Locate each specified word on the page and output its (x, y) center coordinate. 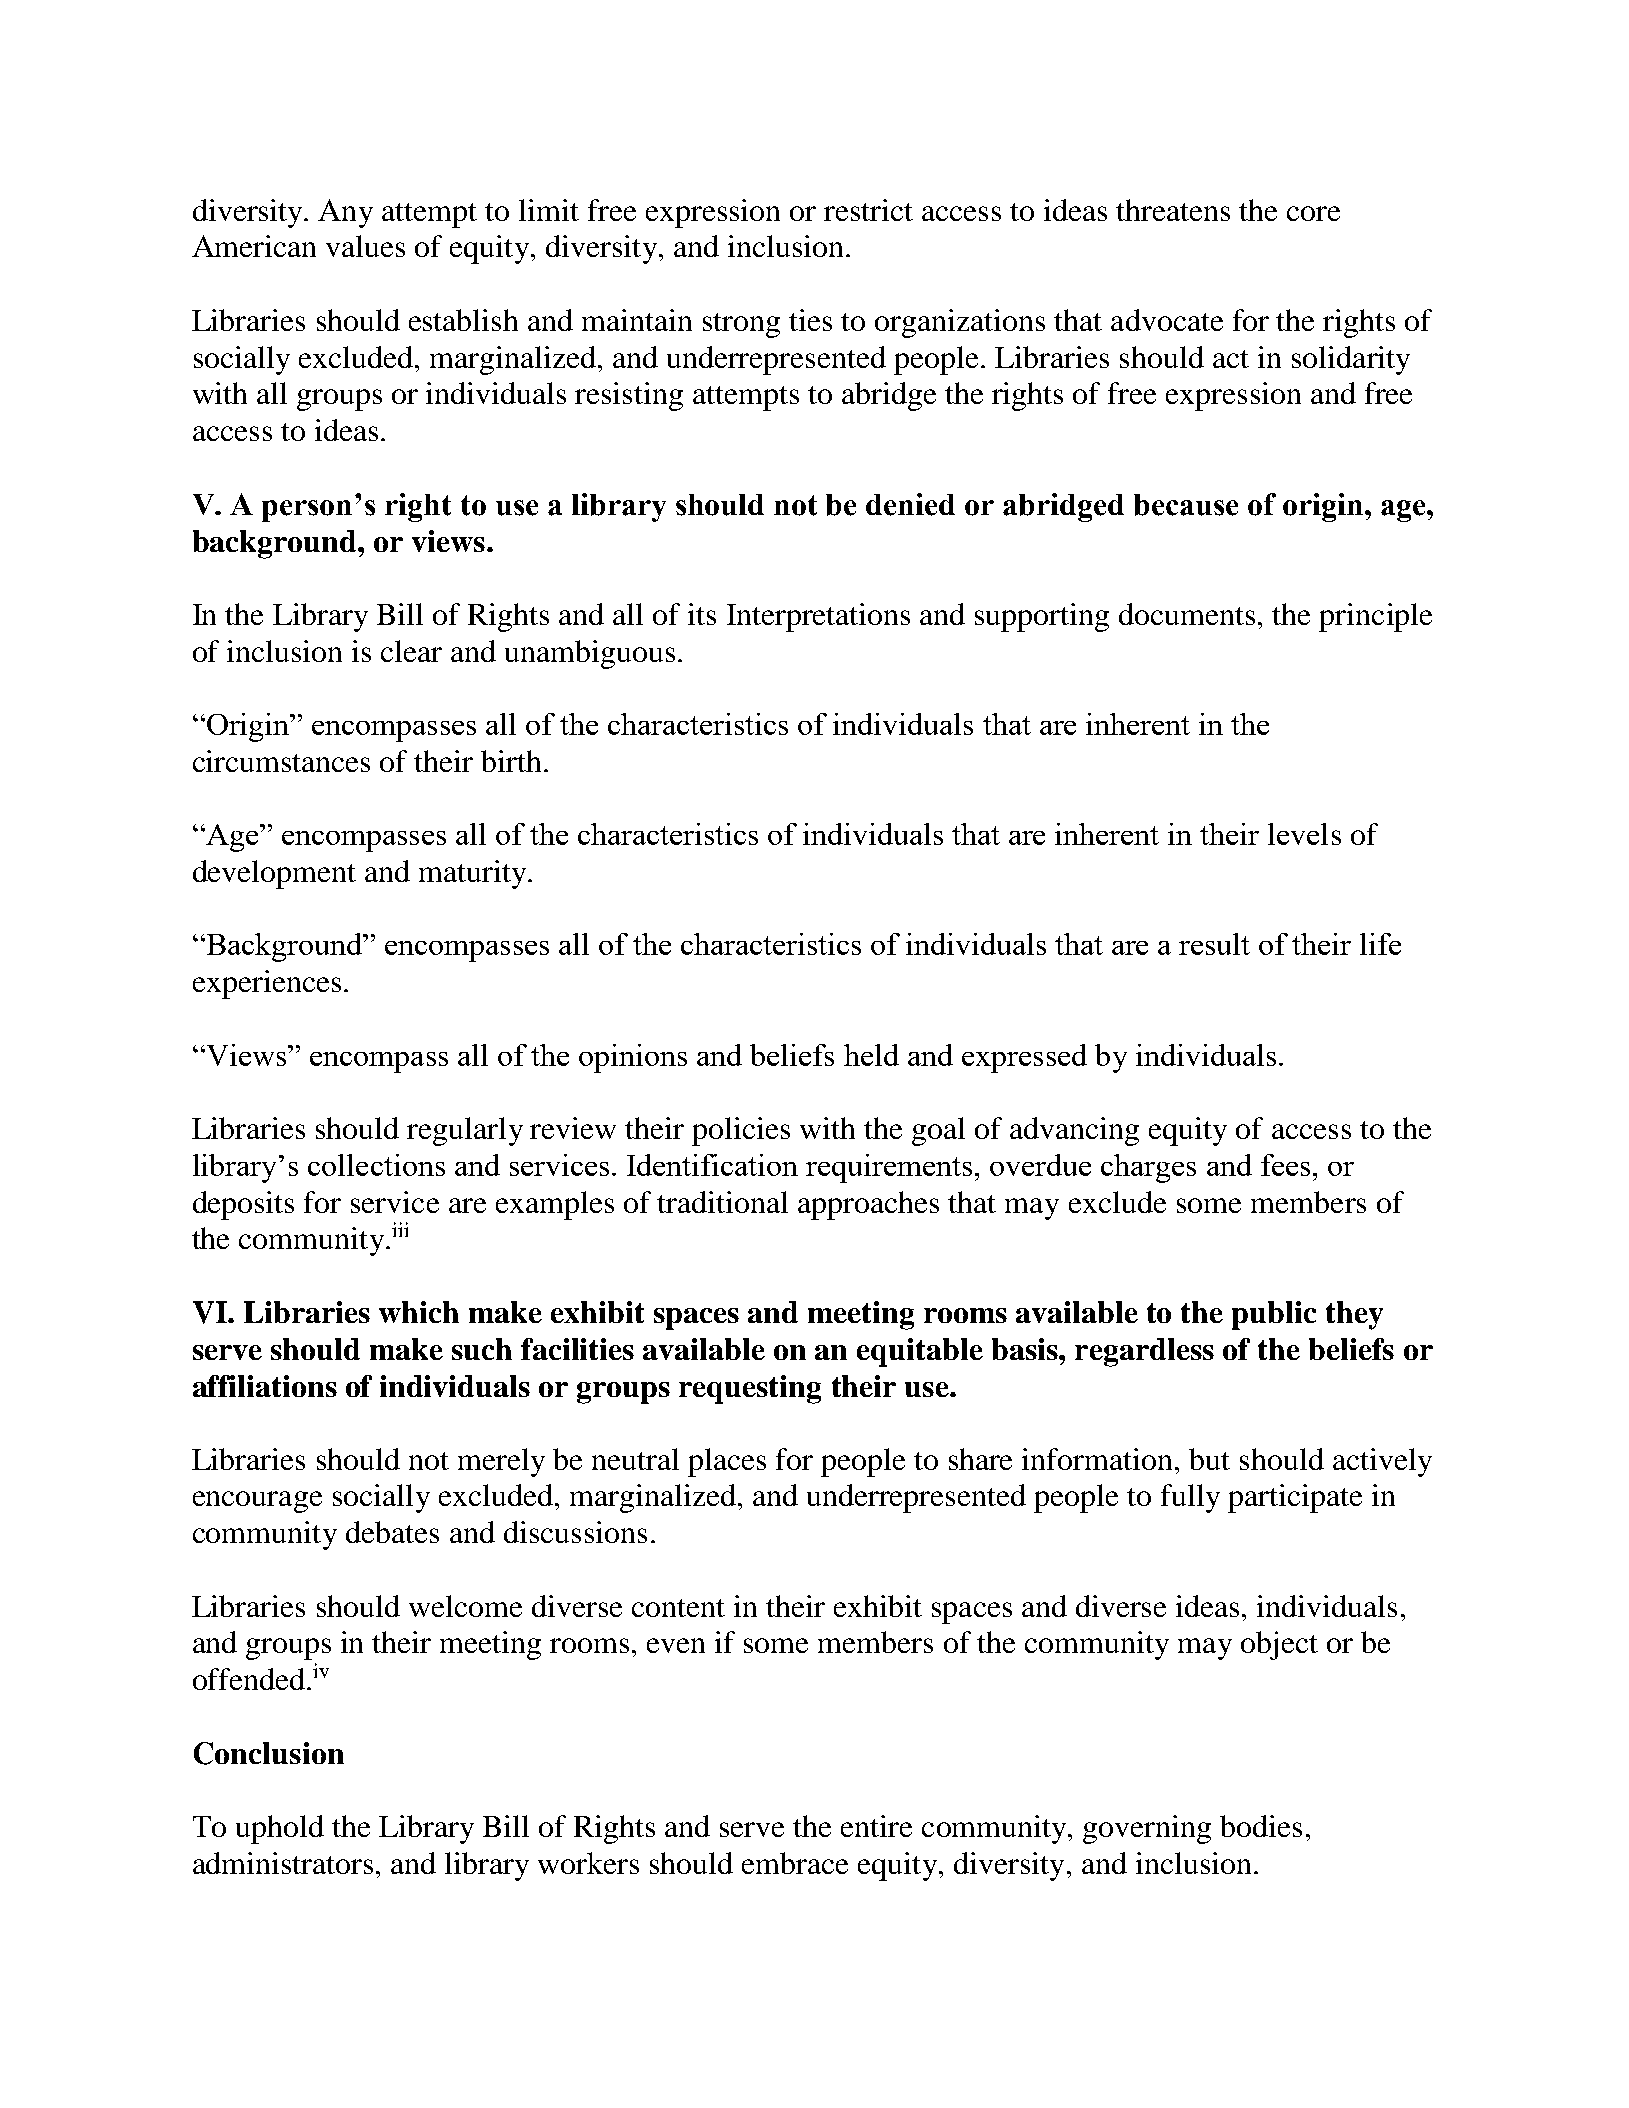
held (871, 1055)
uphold (280, 1829)
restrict (868, 210)
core (1313, 213)
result (1214, 944)
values (365, 246)
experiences (267, 984)
